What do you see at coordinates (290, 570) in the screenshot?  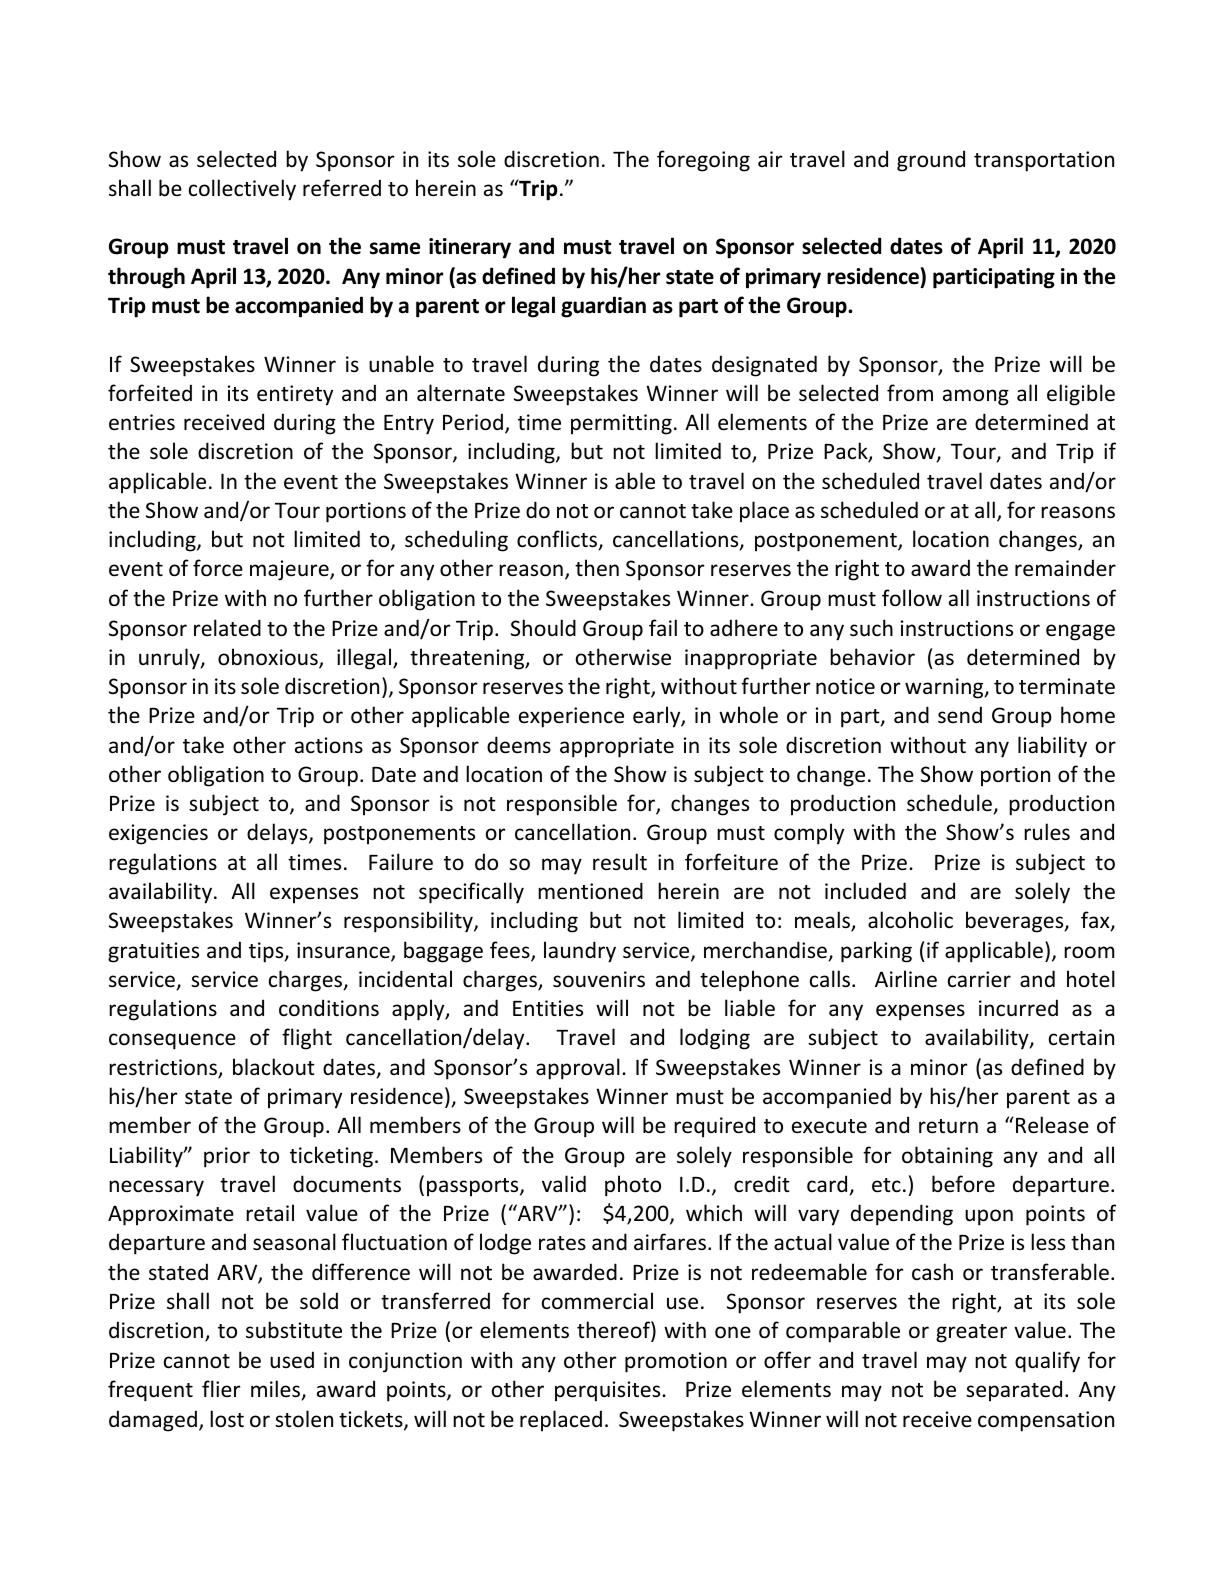 I see `majeure` at bounding box center [290, 570].
